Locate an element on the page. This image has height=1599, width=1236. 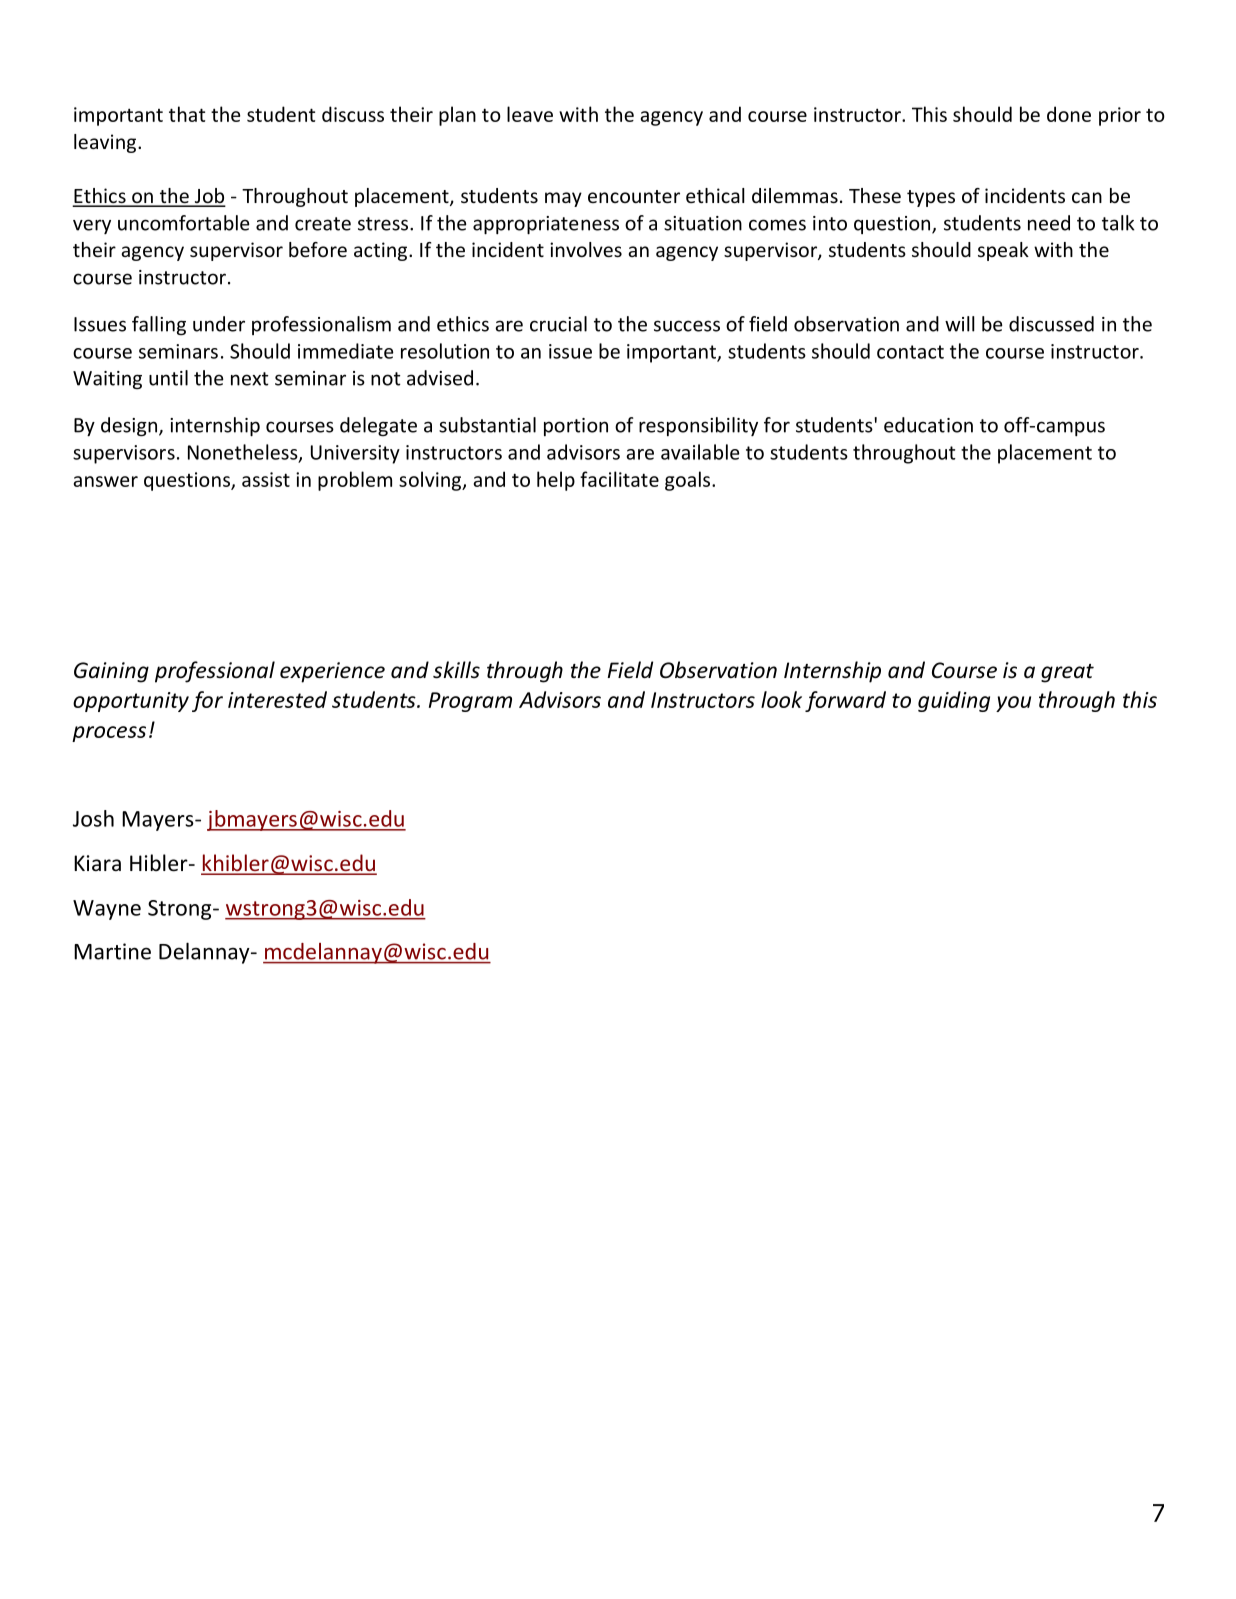
crucial is located at coordinates (558, 324).
